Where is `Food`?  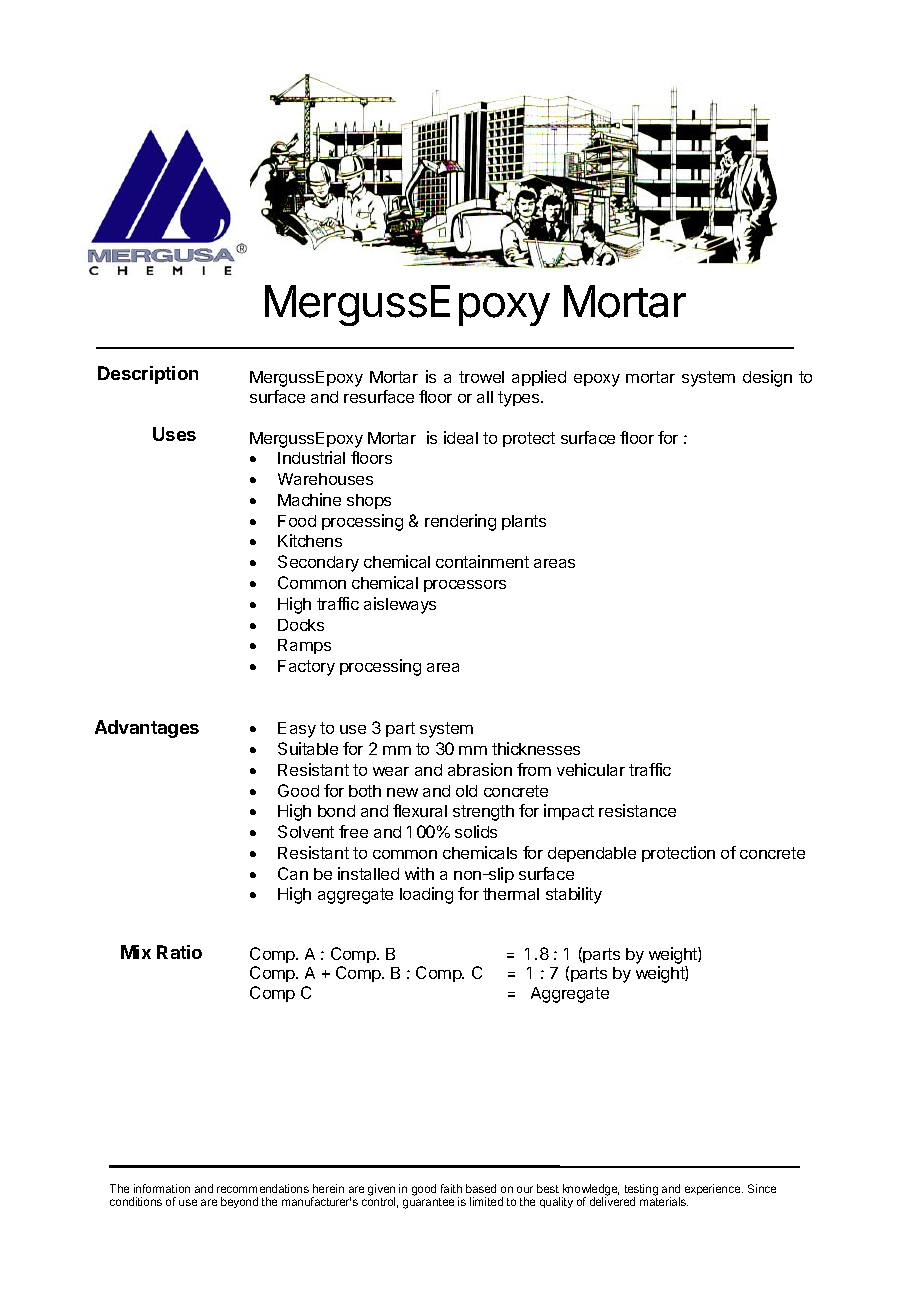
Food is located at coordinates (297, 521).
